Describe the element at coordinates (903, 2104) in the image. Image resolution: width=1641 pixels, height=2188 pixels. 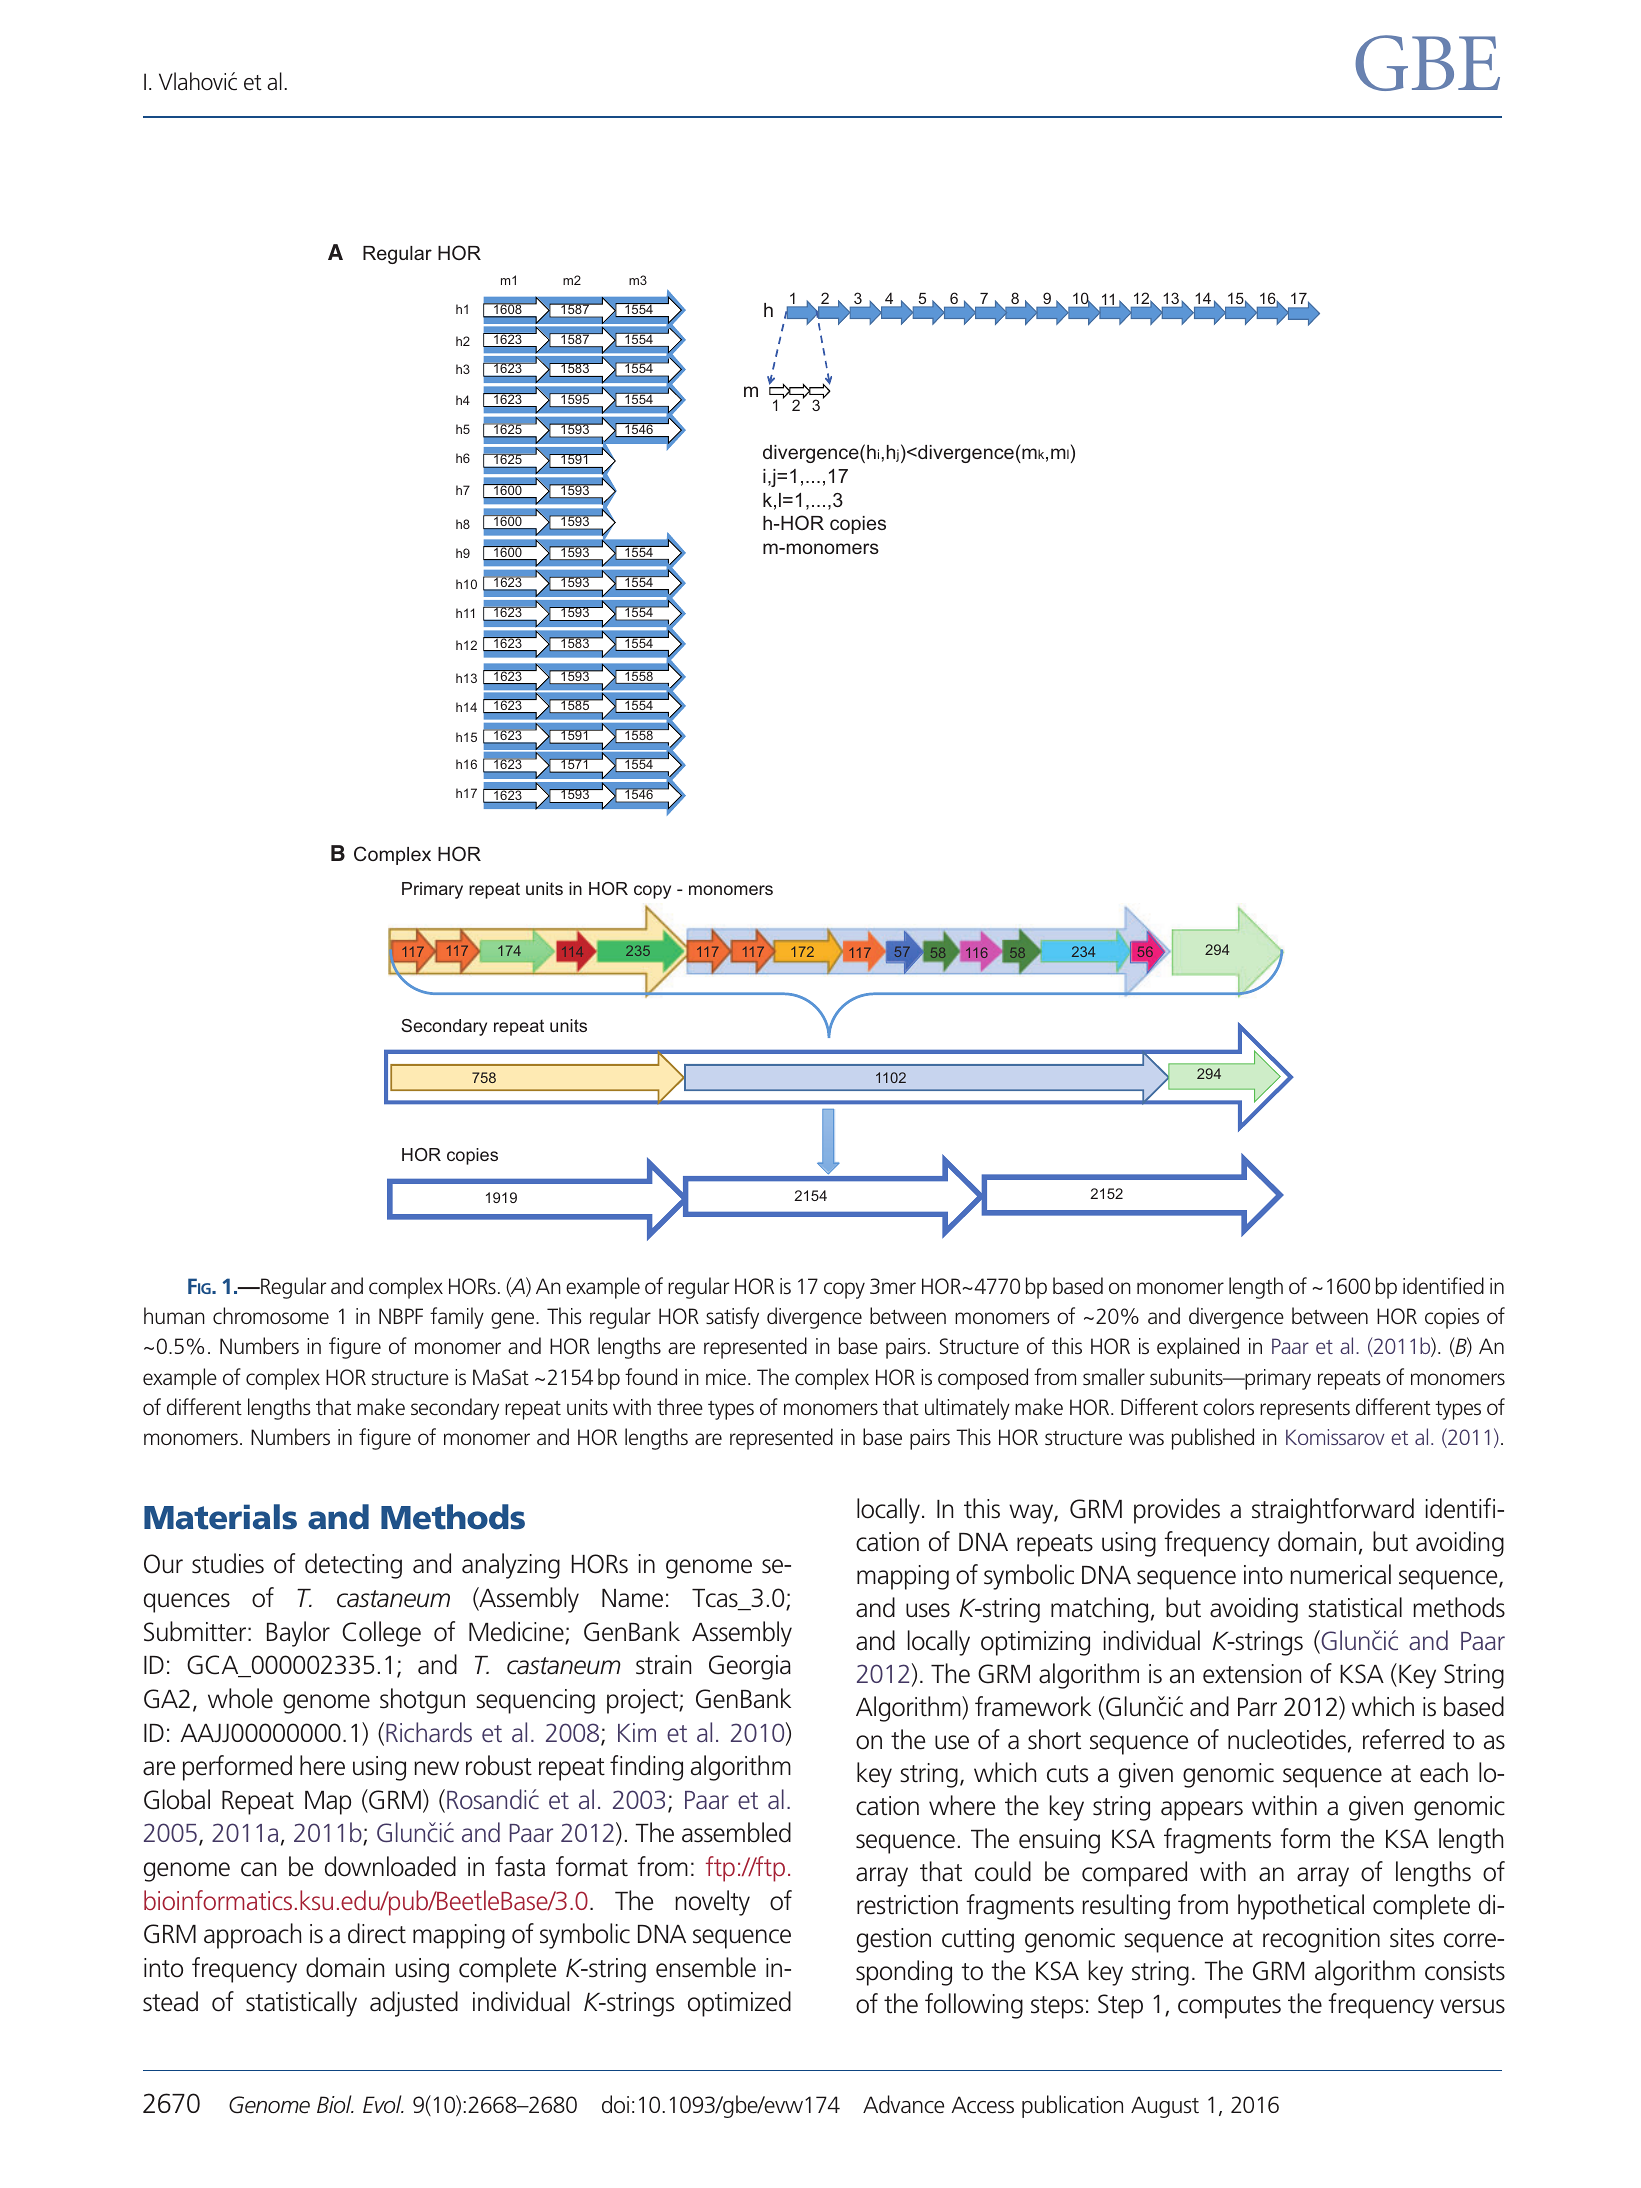
I see `Advance` at that location.
